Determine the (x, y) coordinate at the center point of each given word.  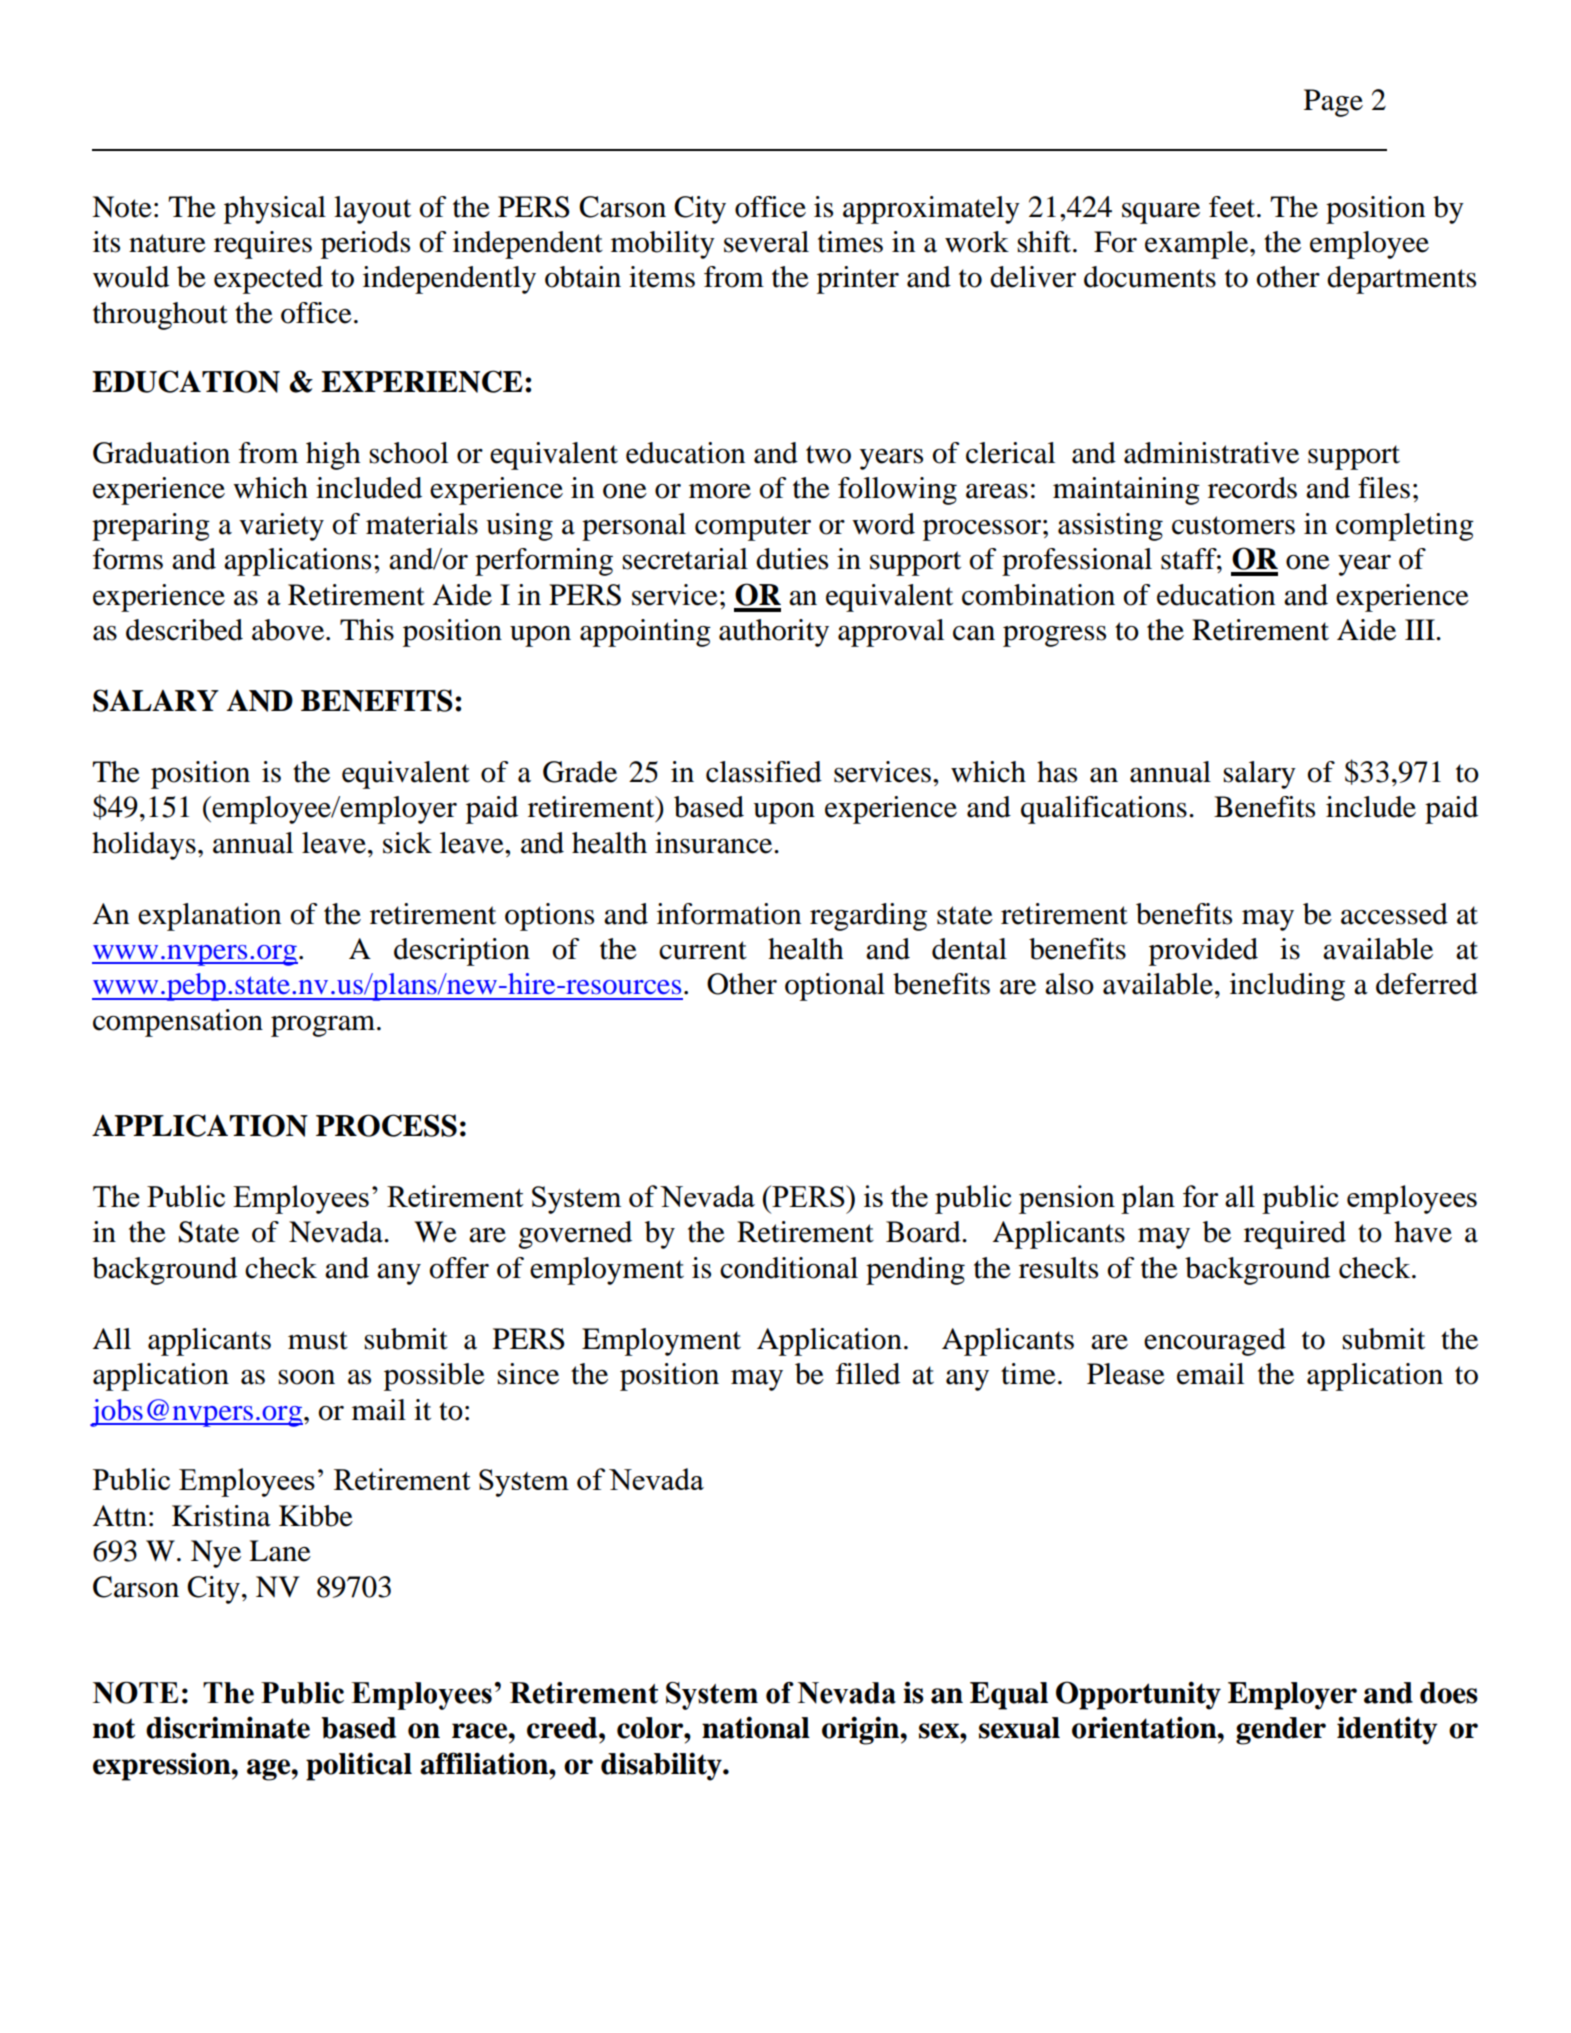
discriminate (228, 1727)
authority (774, 633)
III (1421, 629)
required (1295, 1235)
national (756, 1727)
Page (1333, 103)
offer (459, 1268)
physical (275, 210)
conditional (789, 1268)
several (766, 242)
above (289, 630)
